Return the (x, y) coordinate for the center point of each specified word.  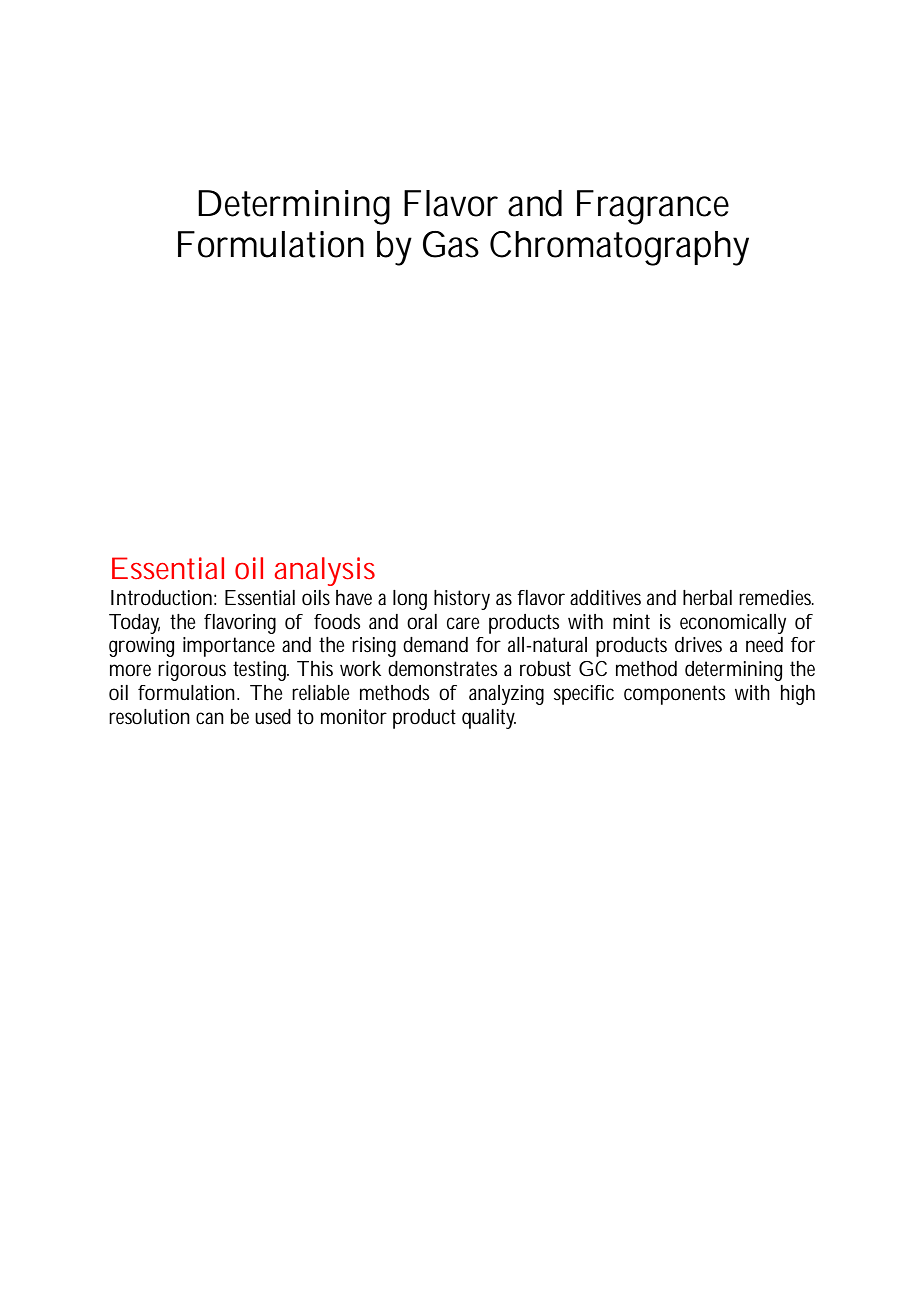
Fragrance (653, 207)
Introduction (161, 598)
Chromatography (619, 248)
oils (316, 597)
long (410, 600)
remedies (776, 597)
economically (733, 624)
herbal (707, 597)
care (463, 623)
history (462, 600)
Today (134, 624)
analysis (325, 571)
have (354, 597)
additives (605, 598)
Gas (451, 244)
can (210, 718)
